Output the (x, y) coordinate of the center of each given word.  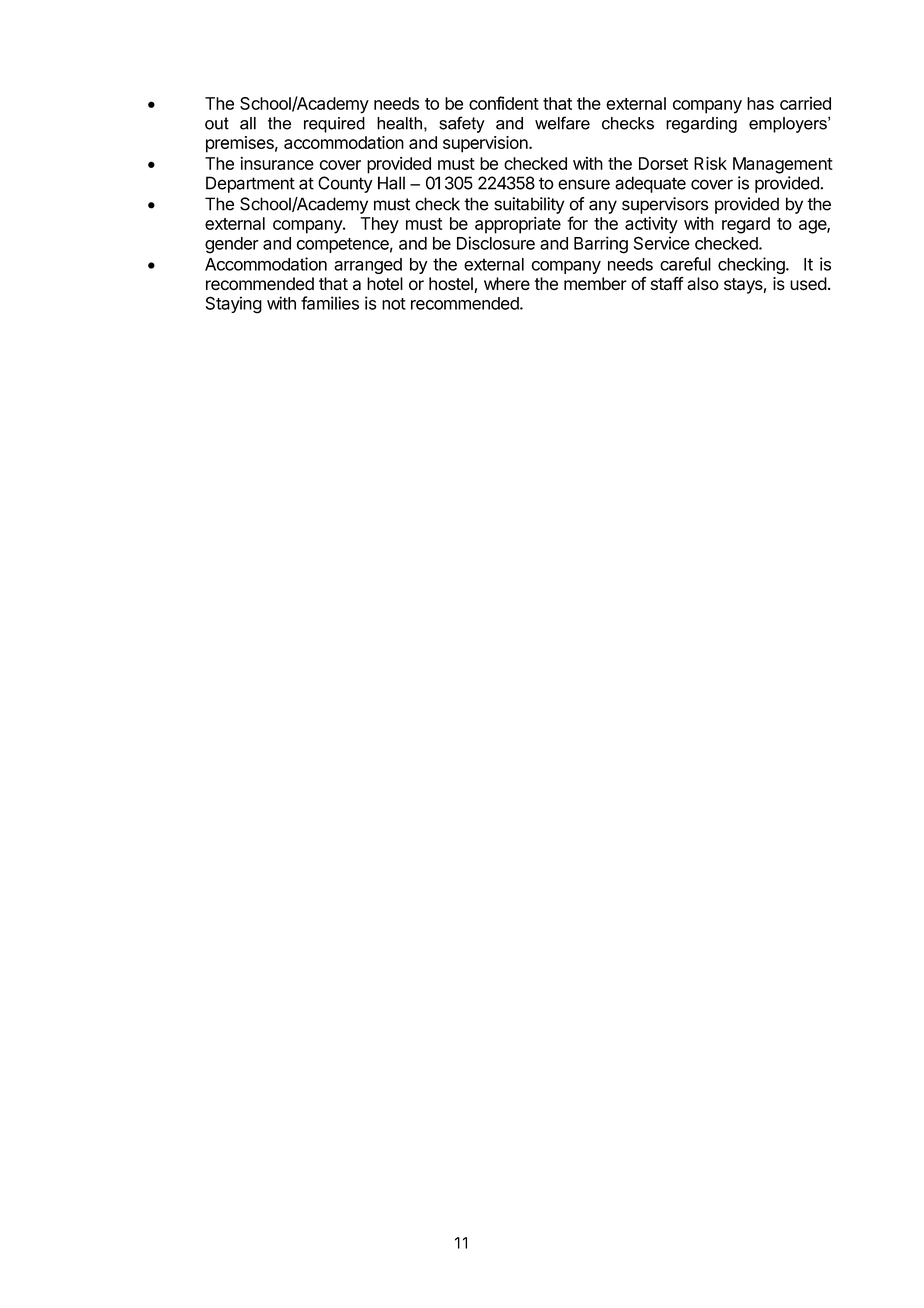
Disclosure (496, 243)
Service (662, 243)
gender (232, 245)
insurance (277, 163)
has (760, 103)
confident (504, 103)
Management (783, 165)
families (330, 303)
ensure (584, 184)
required (334, 125)
